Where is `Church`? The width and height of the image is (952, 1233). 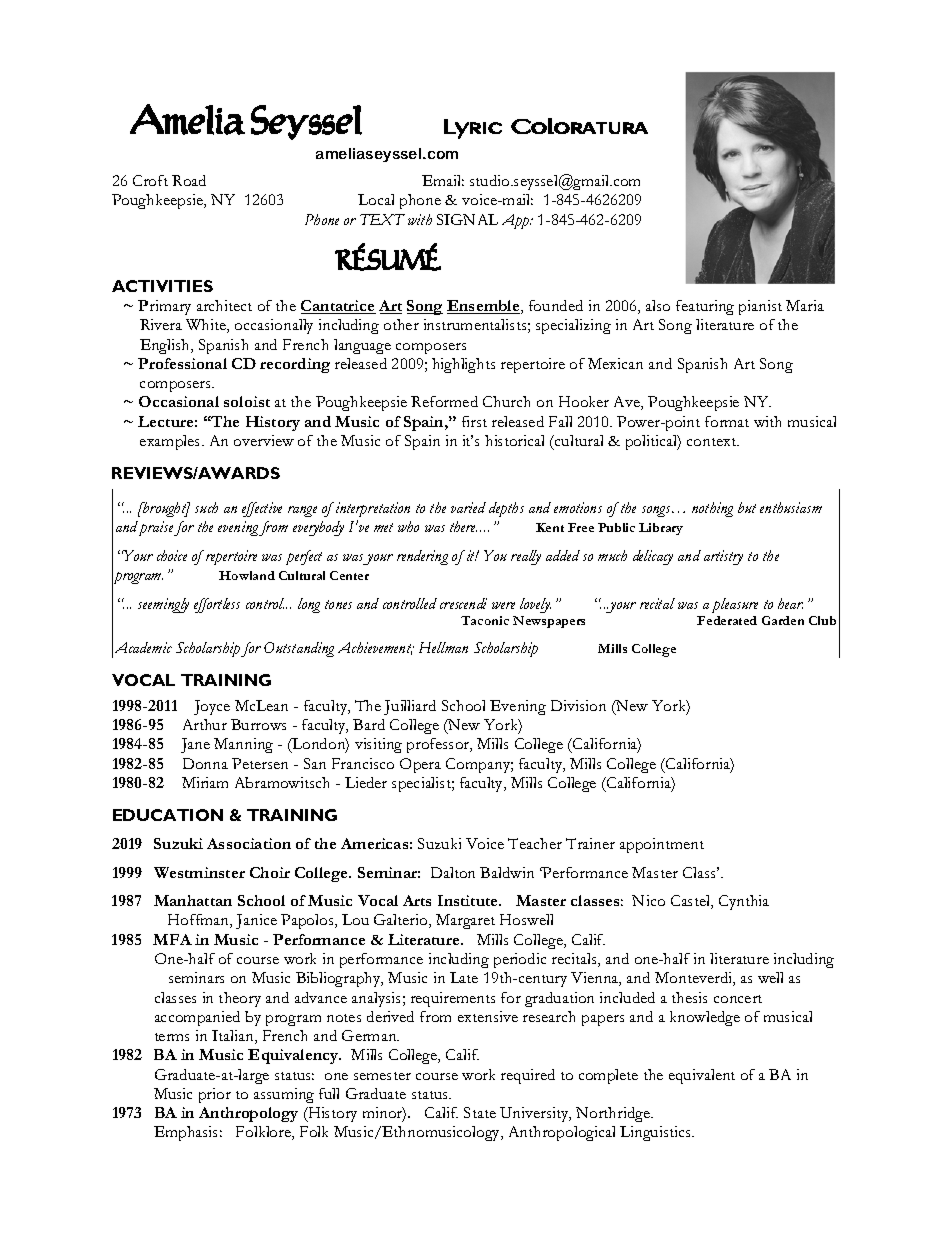
Church is located at coordinates (506, 401).
